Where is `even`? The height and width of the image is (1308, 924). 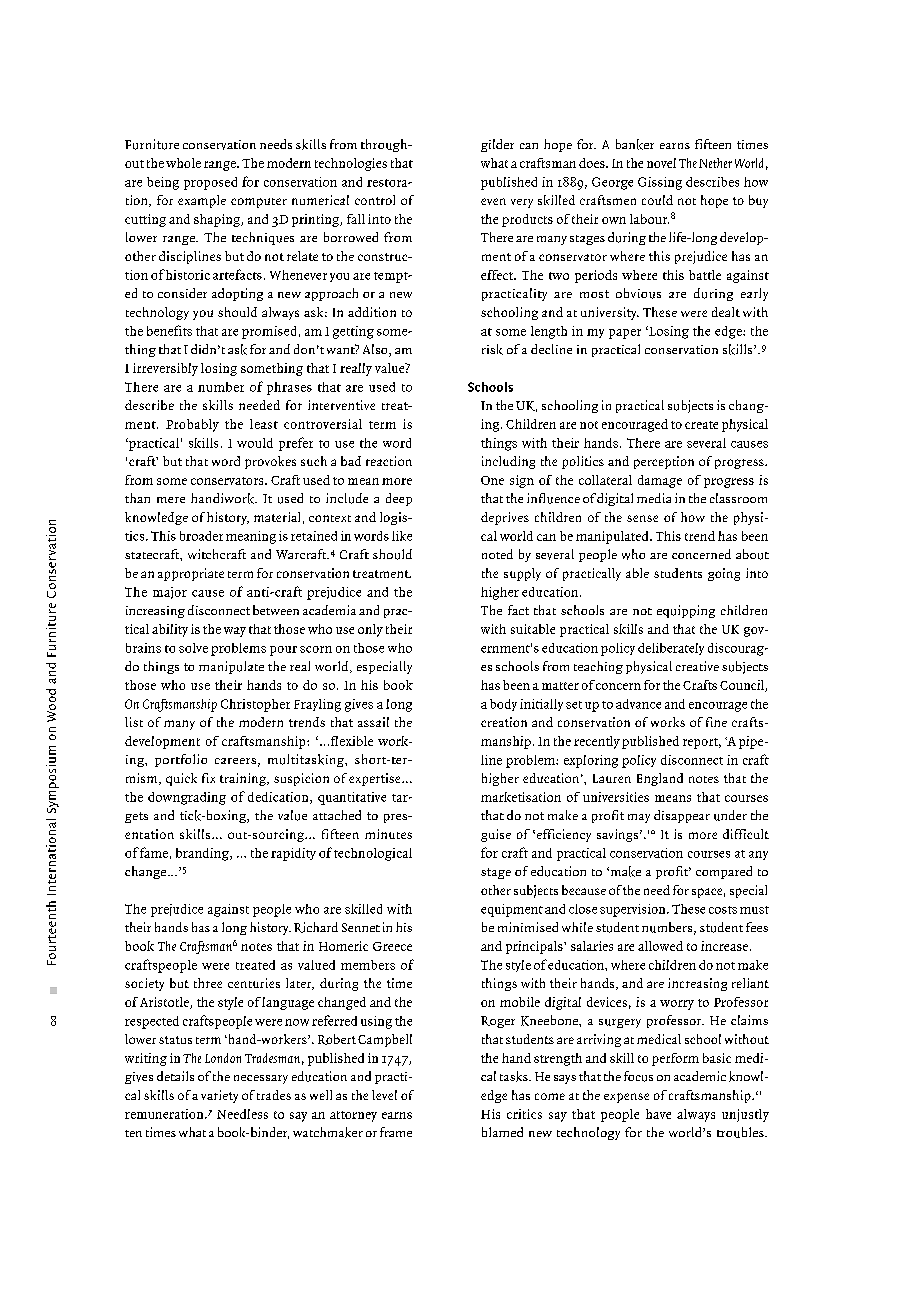 even is located at coordinates (493, 201).
